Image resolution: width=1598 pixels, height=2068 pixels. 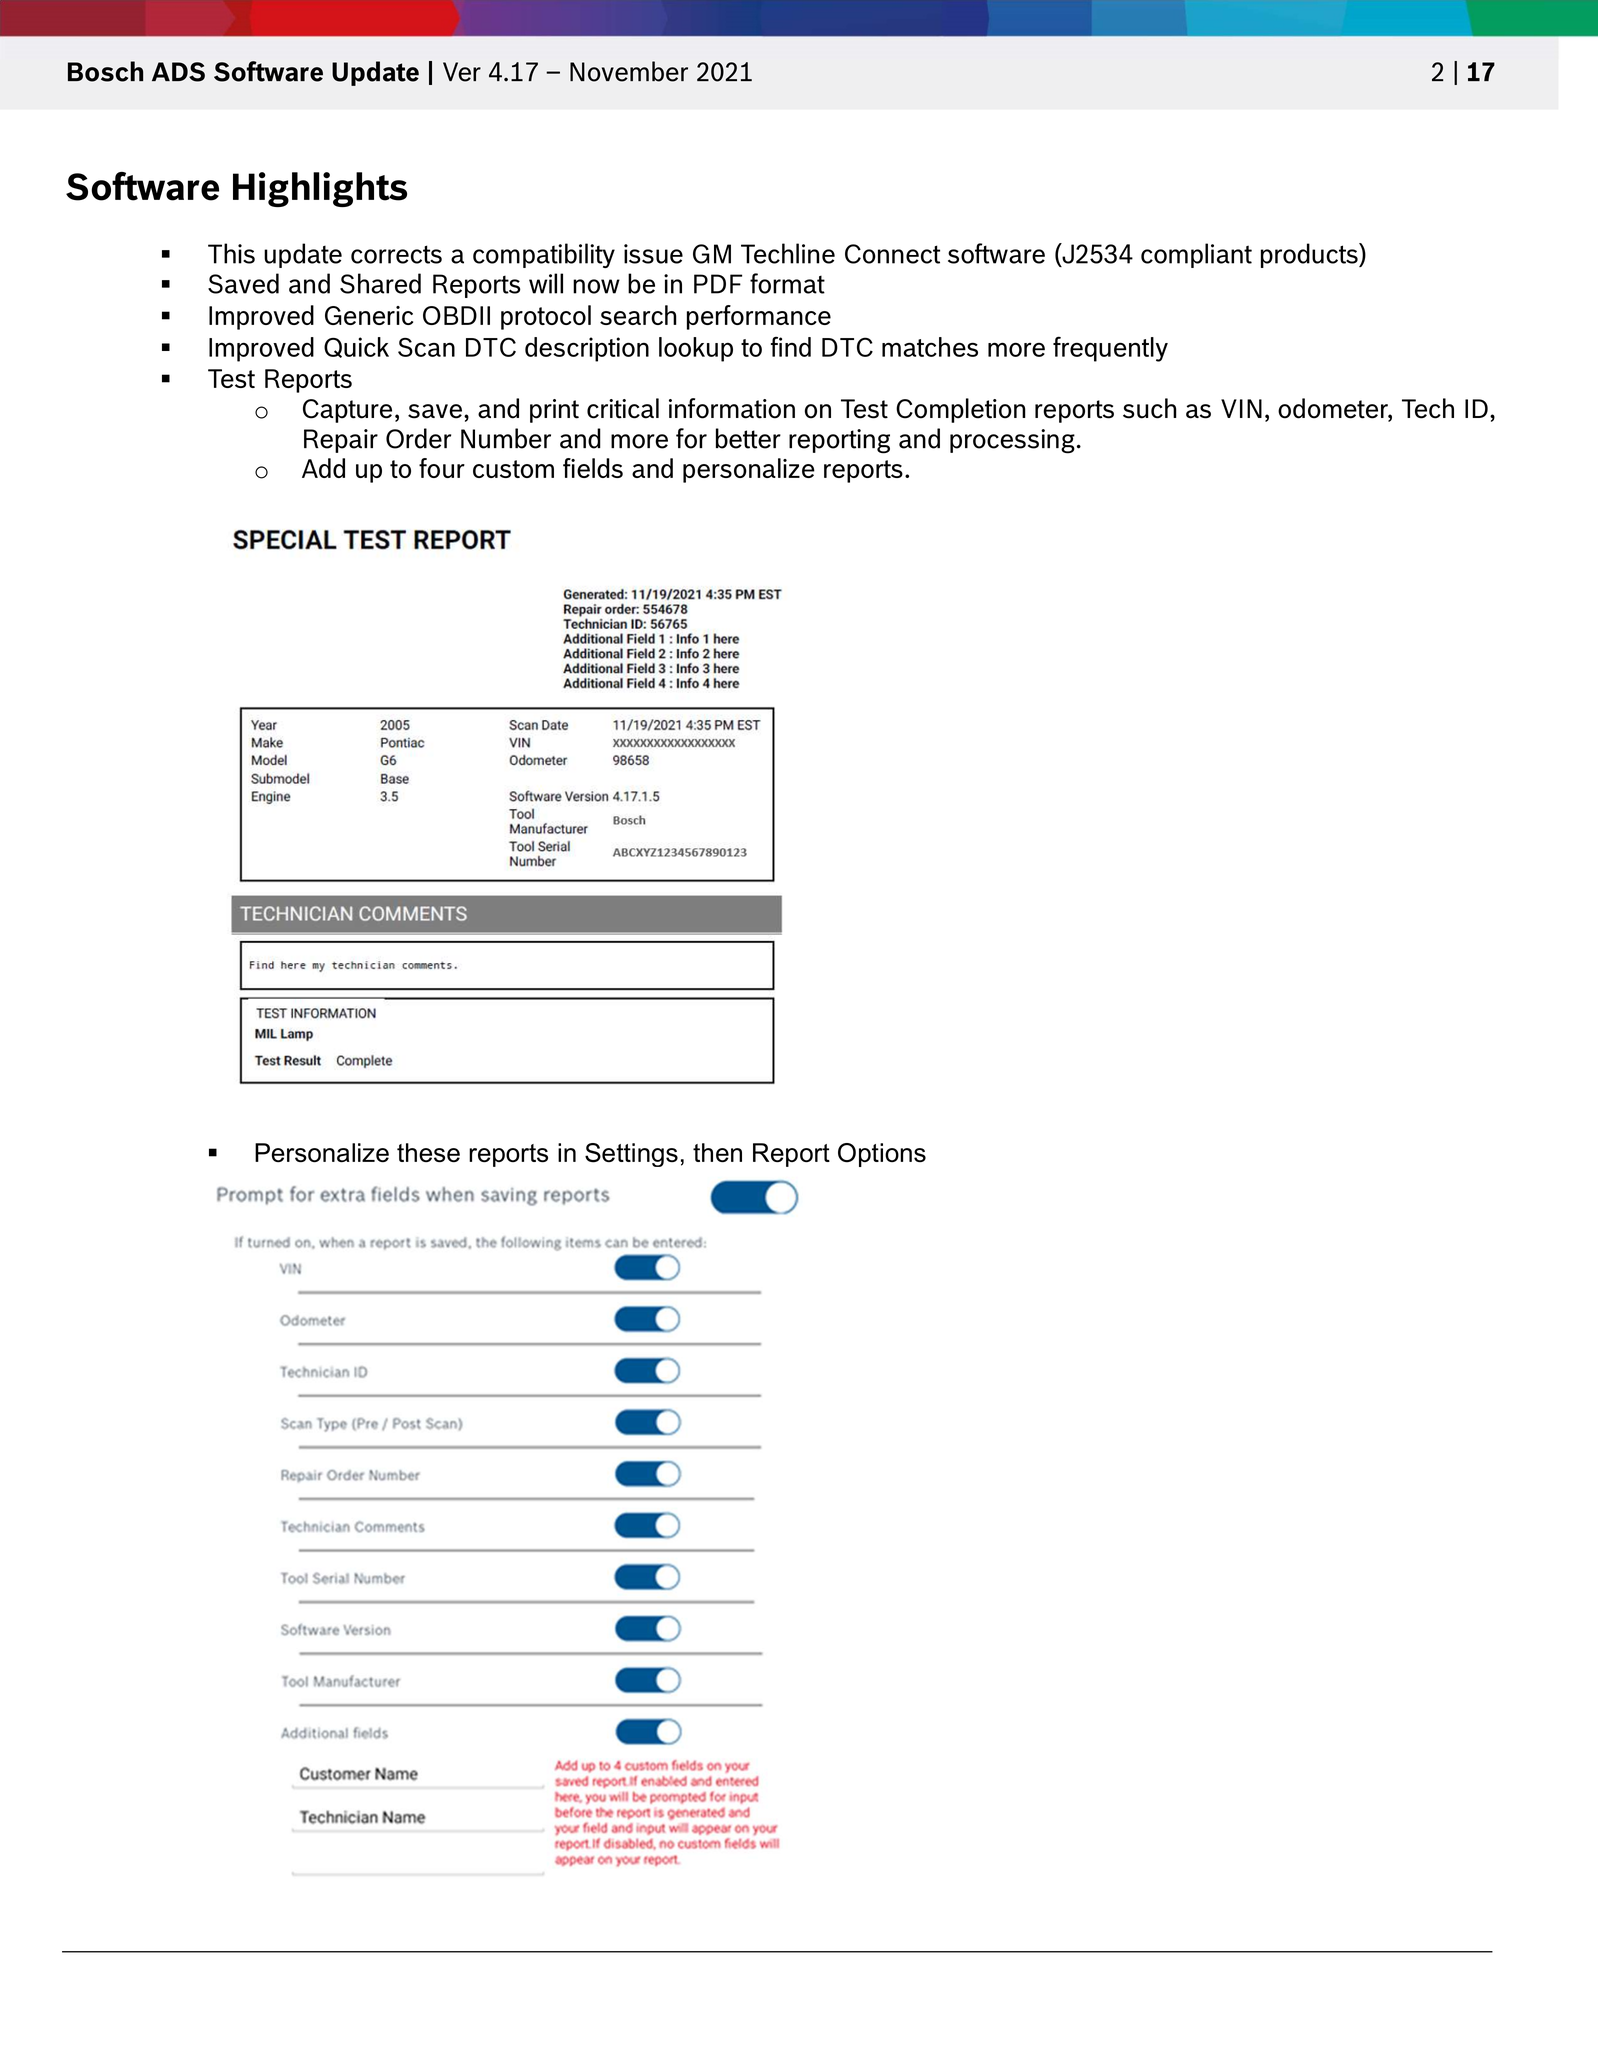 What do you see at coordinates (882, 1155) in the image?
I see `Options` at bounding box center [882, 1155].
